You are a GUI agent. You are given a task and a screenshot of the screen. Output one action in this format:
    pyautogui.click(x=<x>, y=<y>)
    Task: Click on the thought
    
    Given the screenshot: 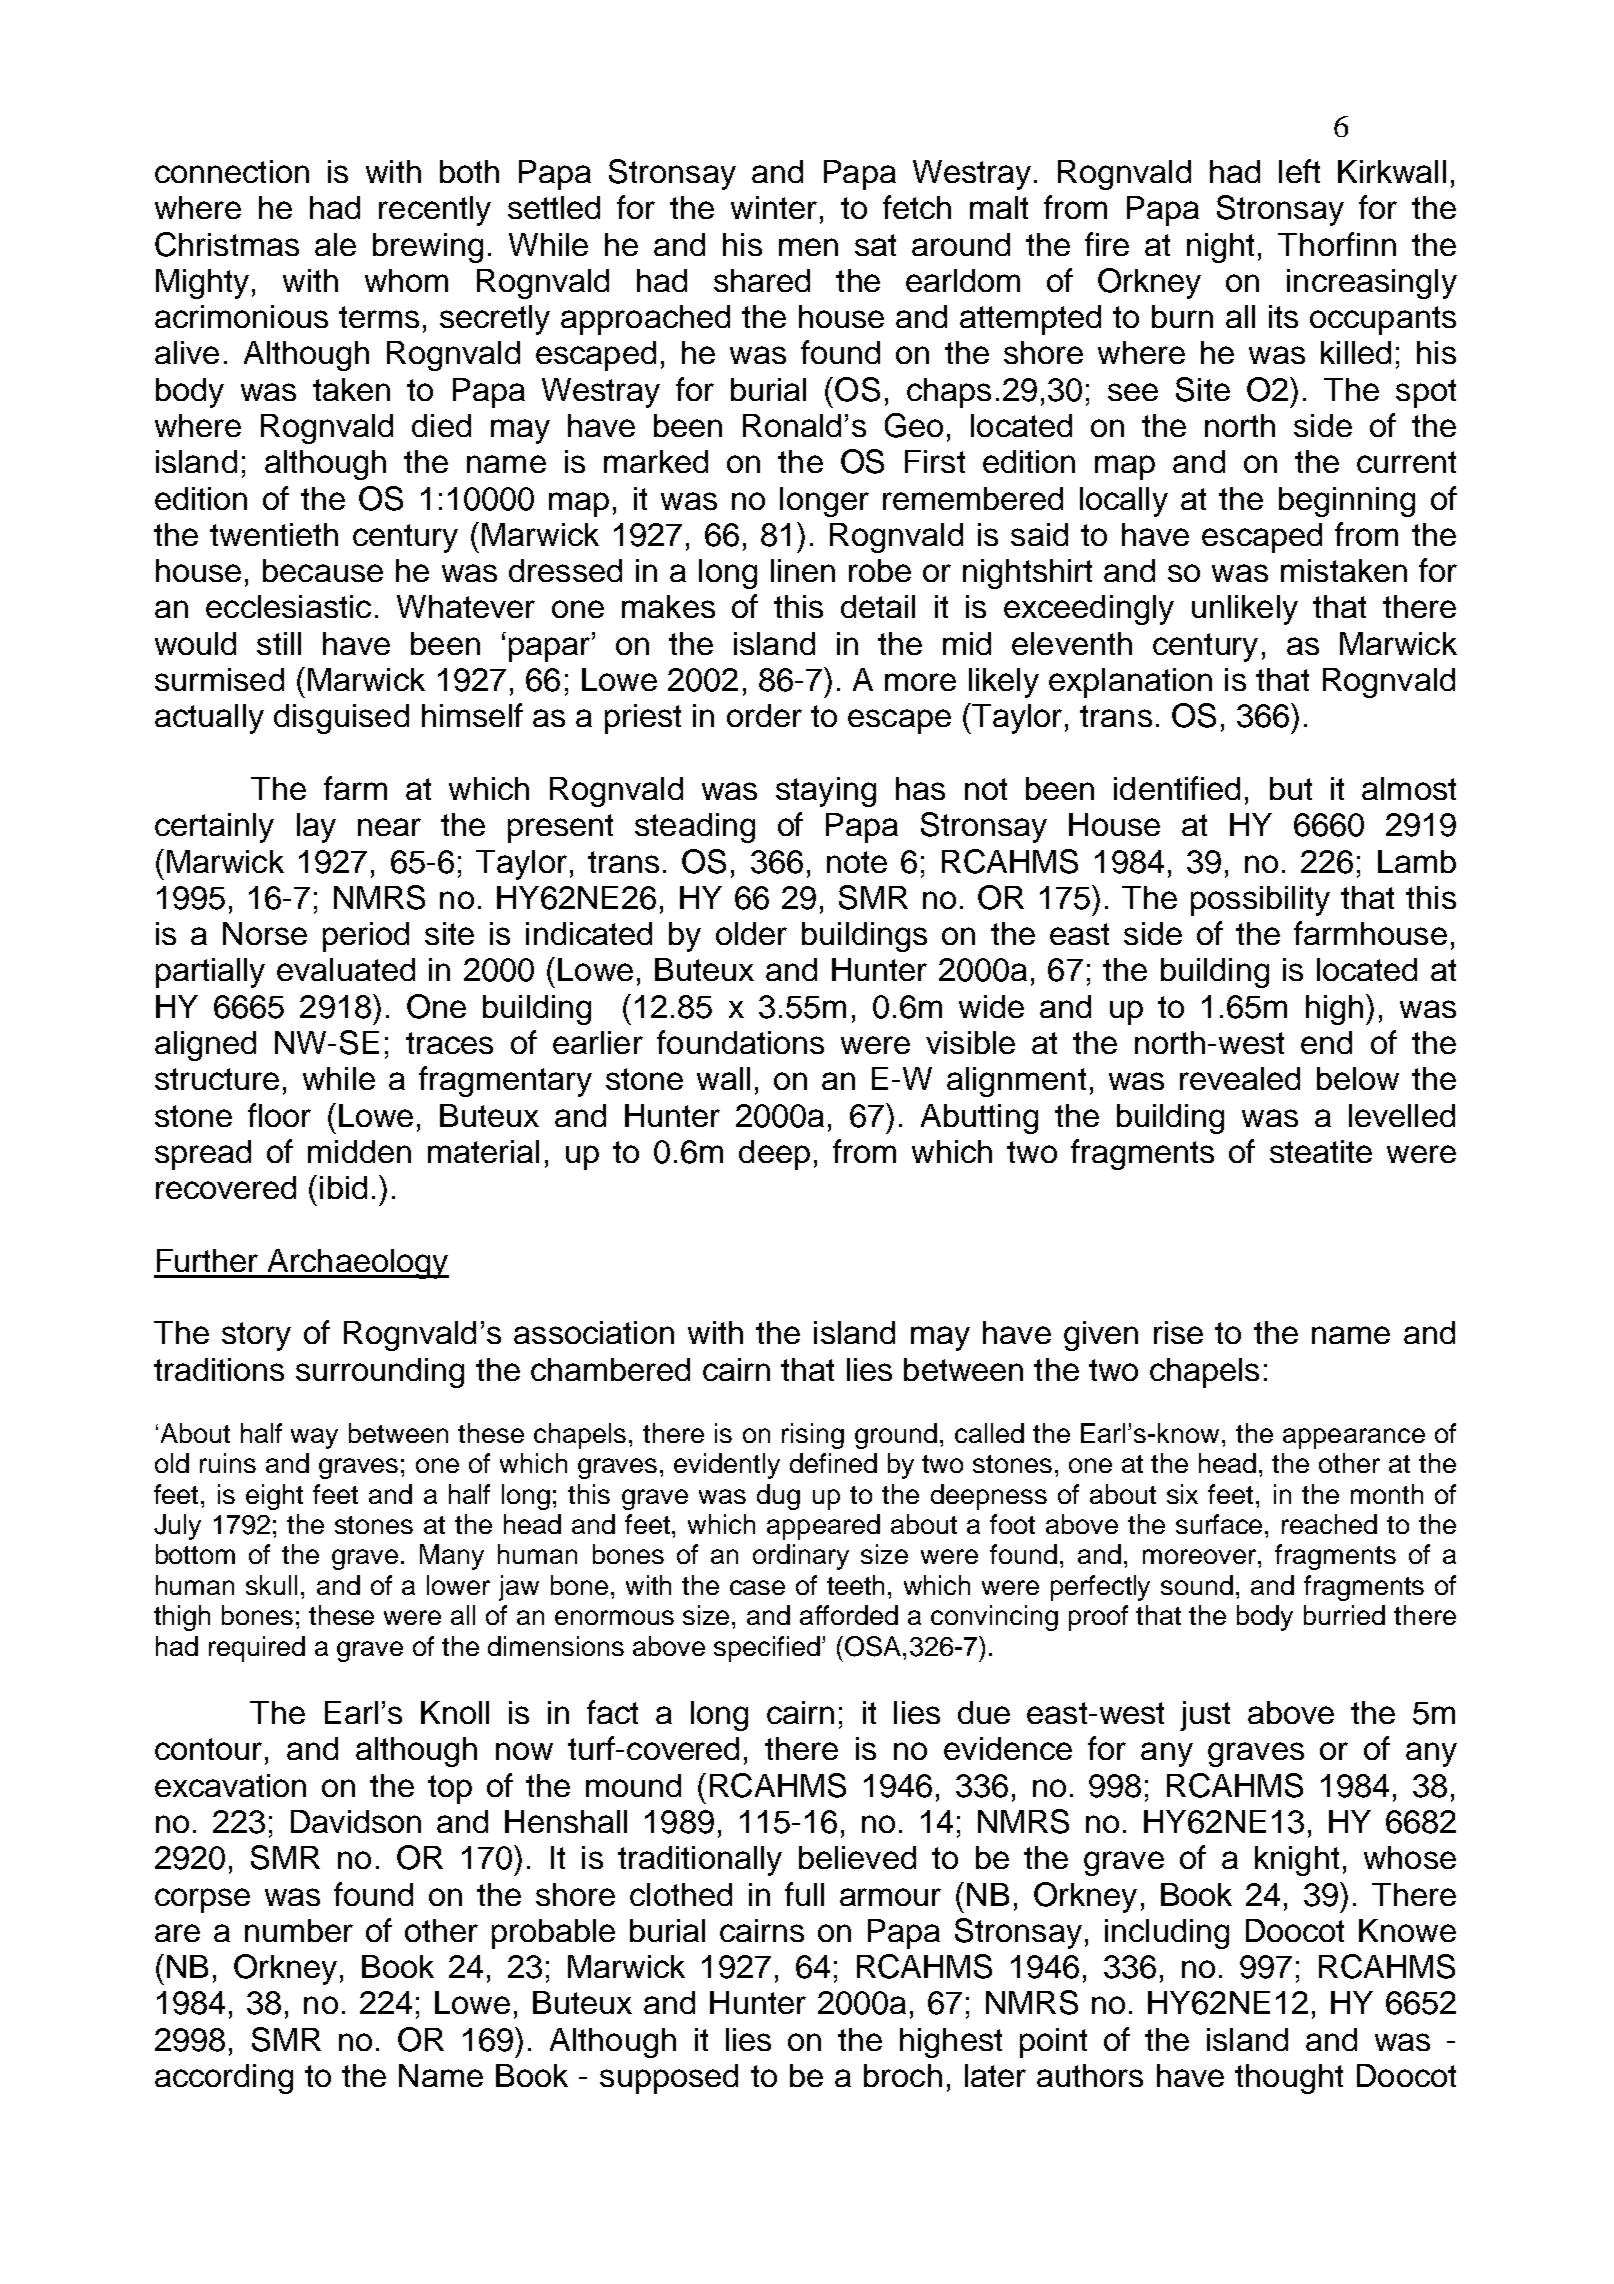 What is the action you would take?
    pyautogui.click(x=1289, y=2079)
